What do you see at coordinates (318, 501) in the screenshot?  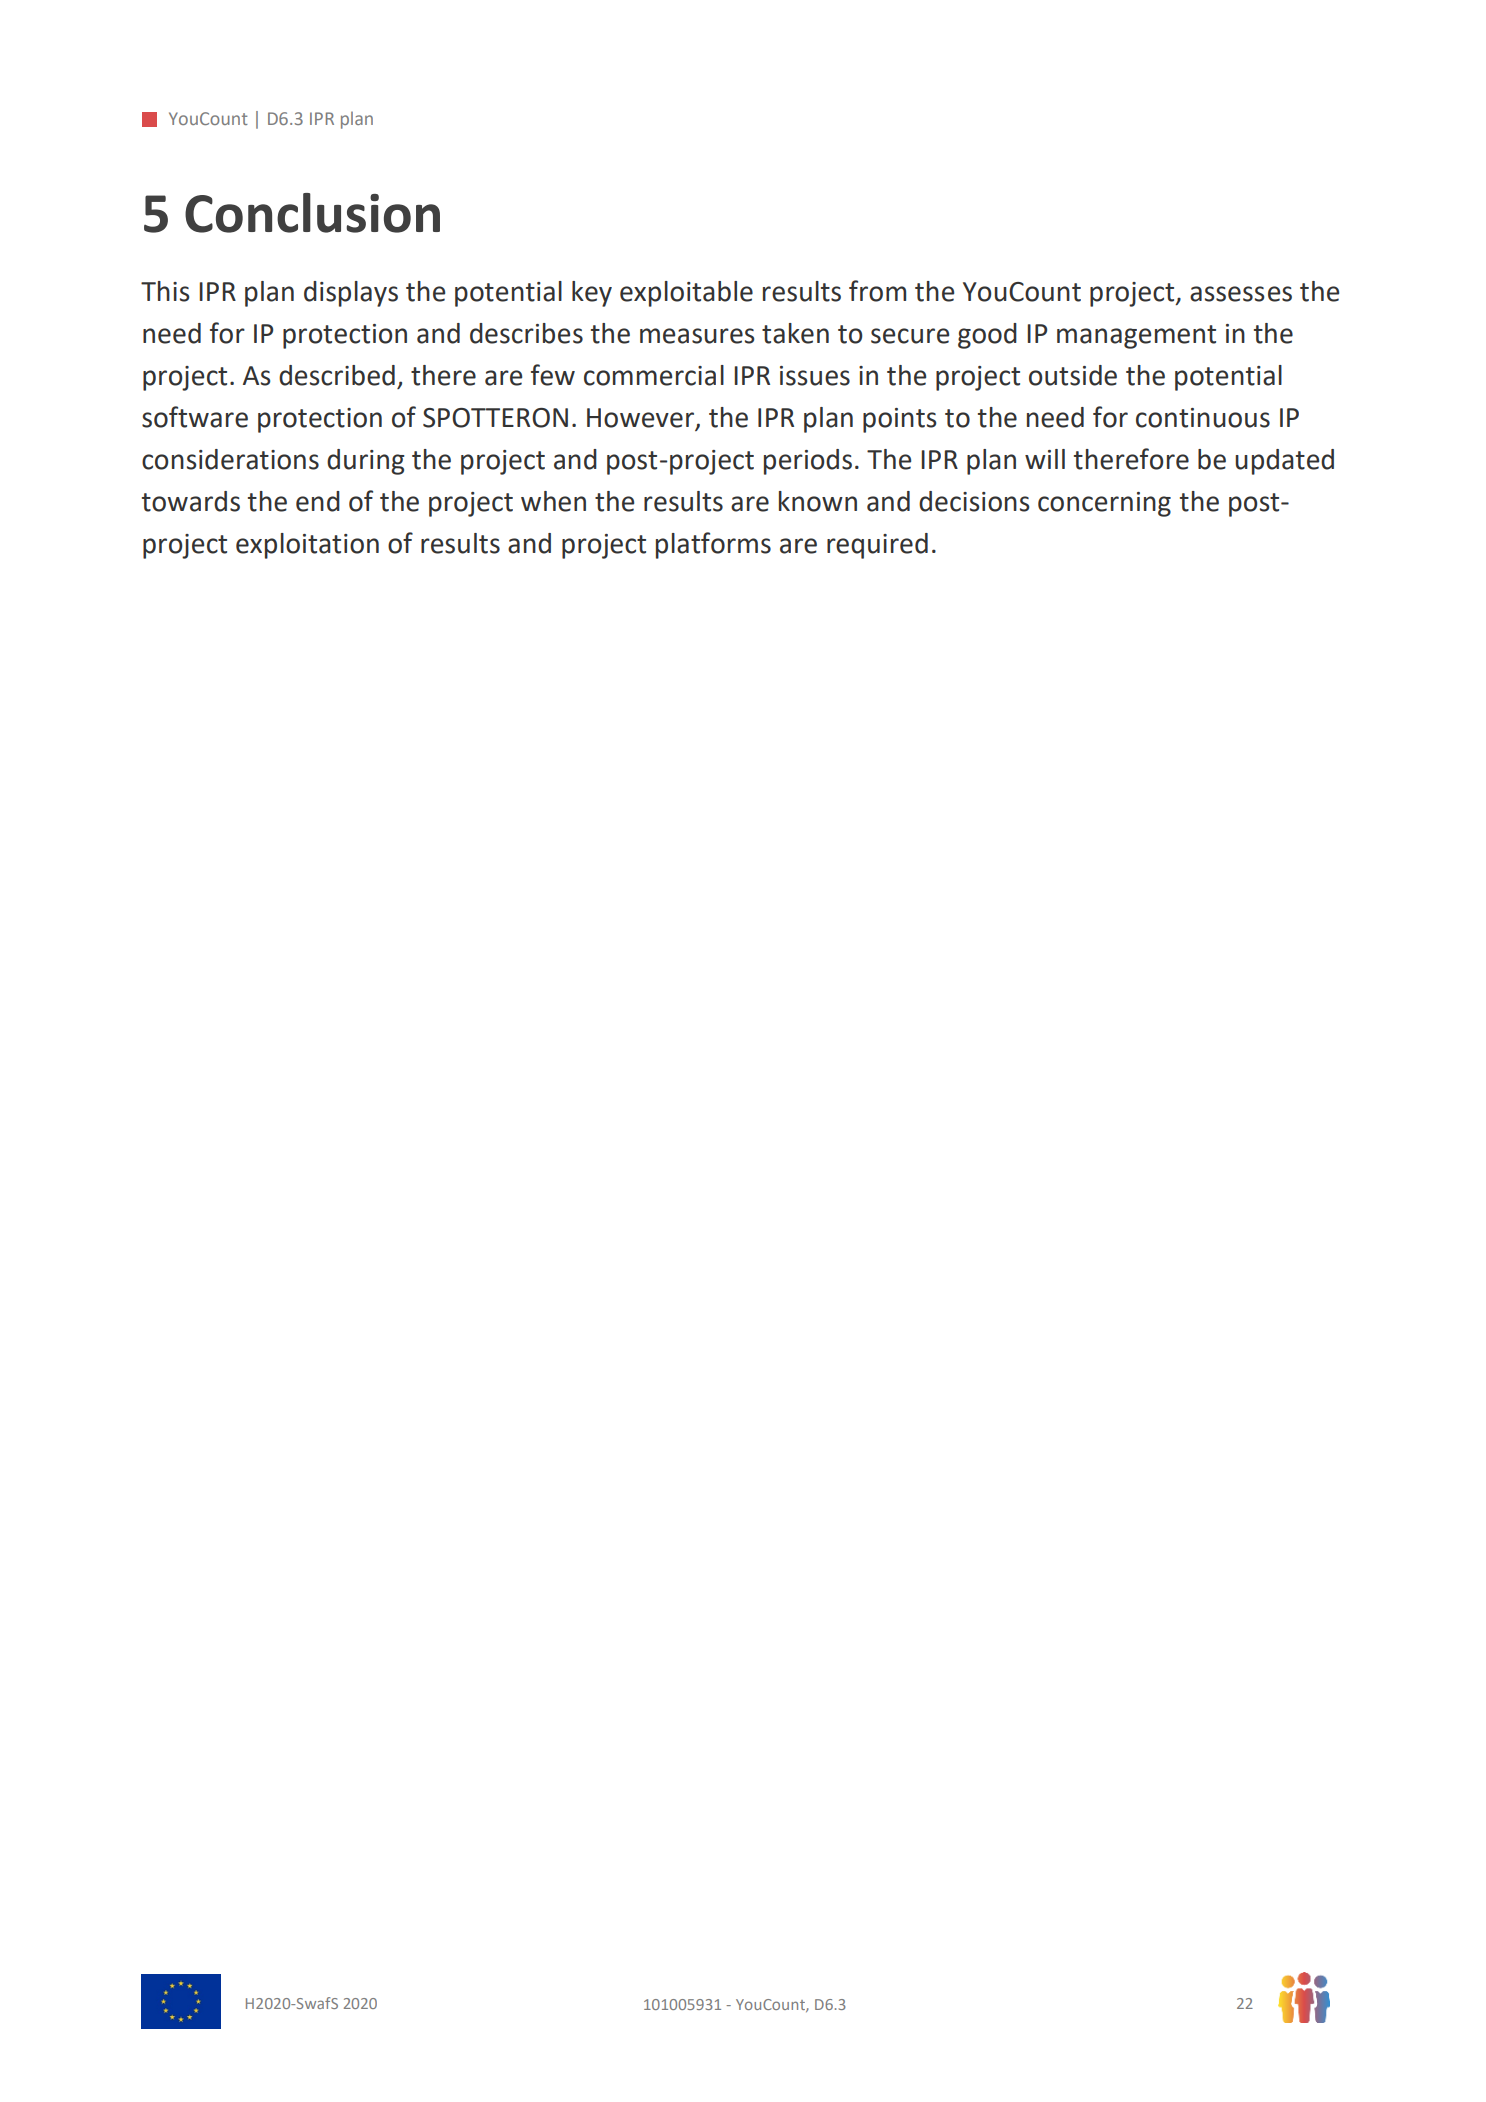 I see `end` at bounding box center [318, 501].
